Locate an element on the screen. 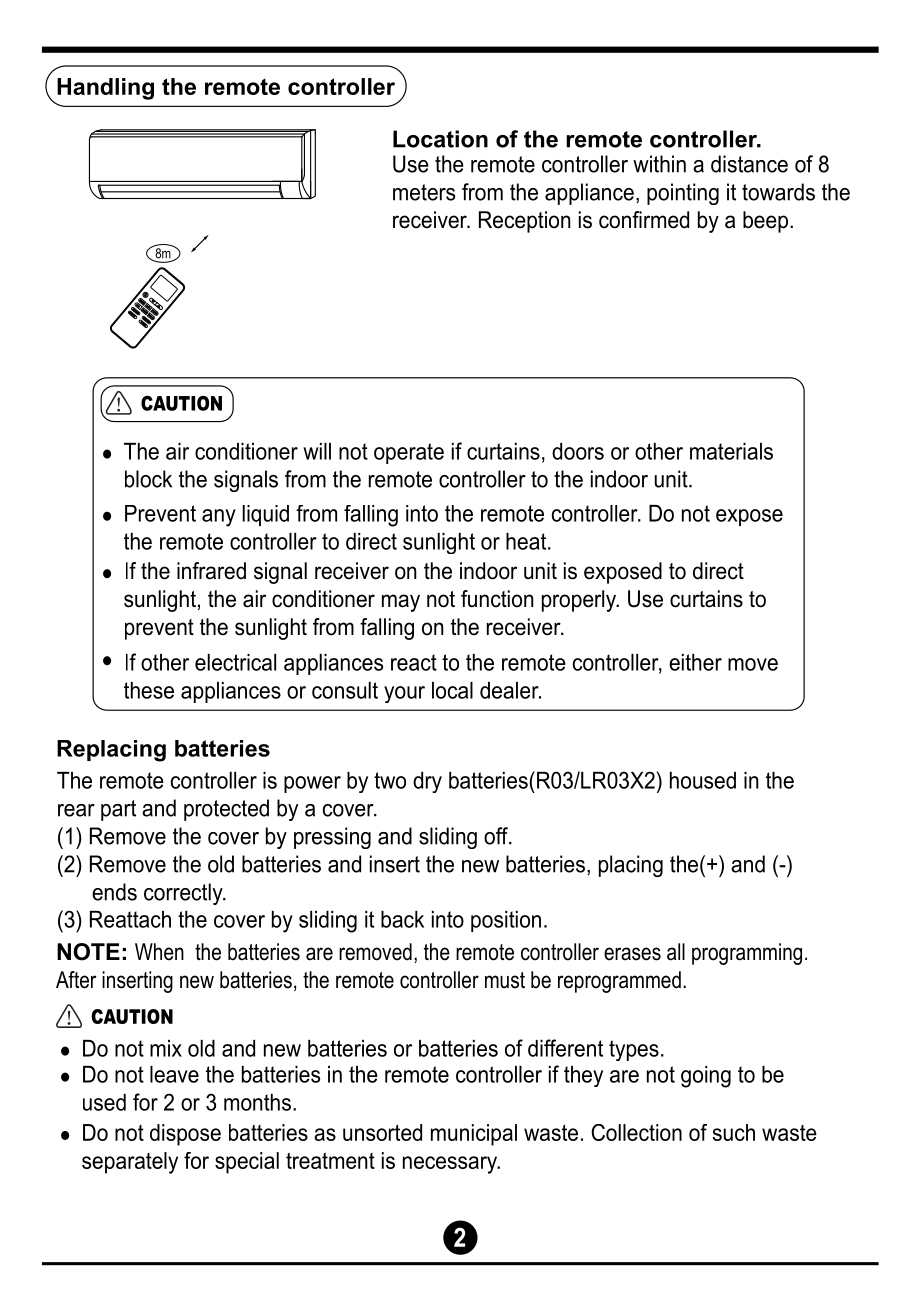 The width and height of the screenshot is (924, 1308). either is located at coordinates (695, 662).
